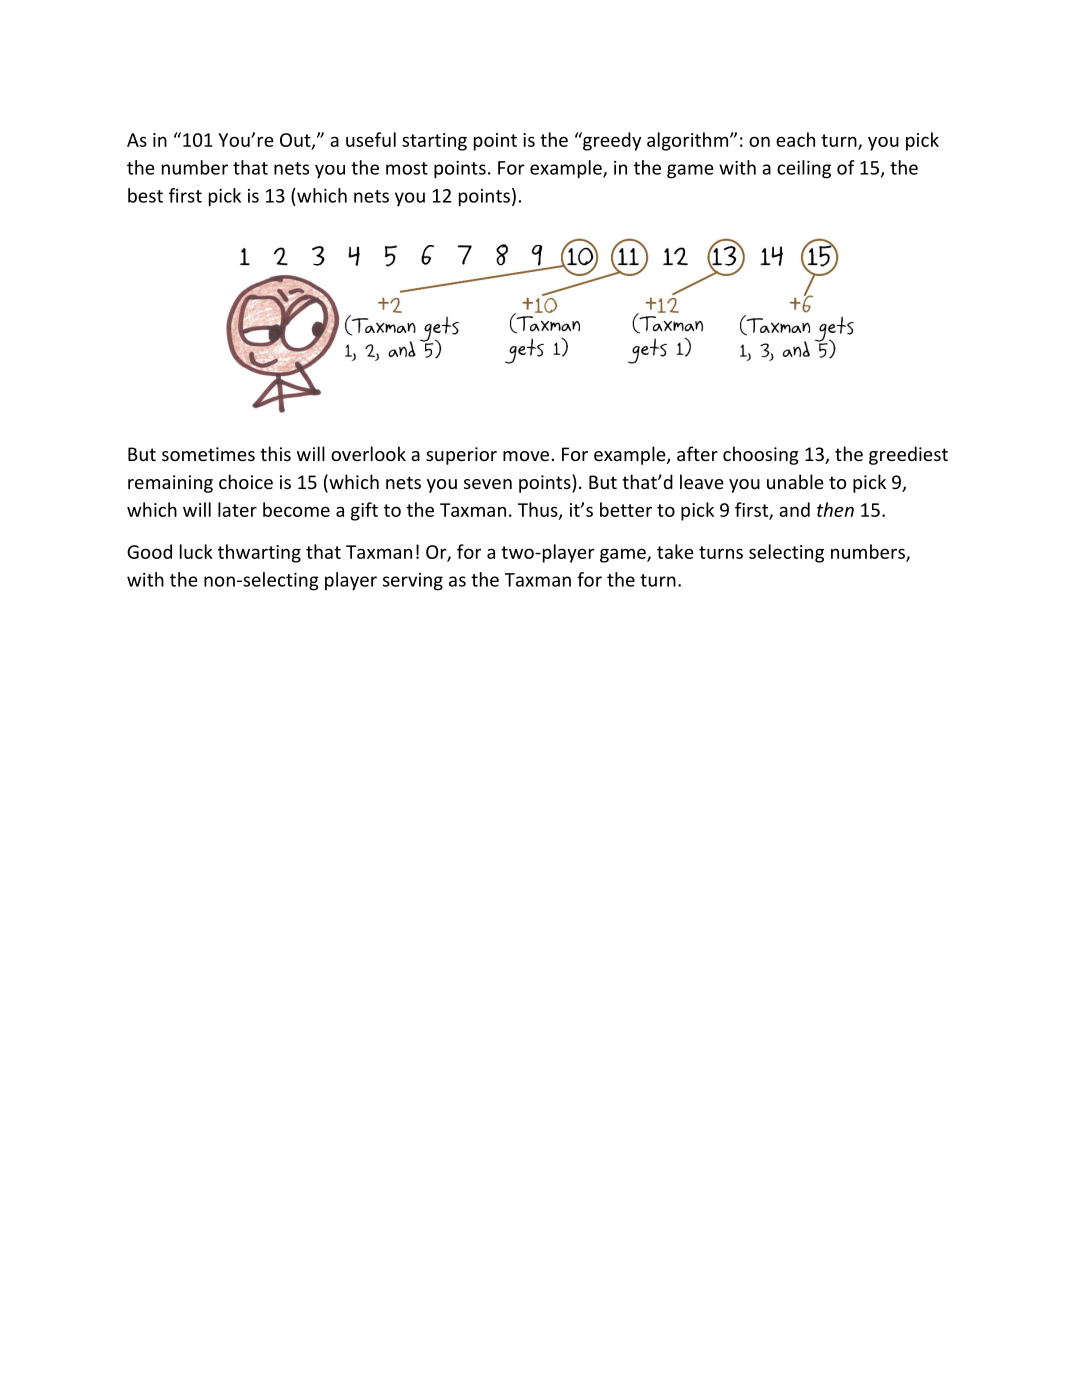  Describe the element at coordinates (259, 553) in the screenshot. I see `thwarting` at that location.
